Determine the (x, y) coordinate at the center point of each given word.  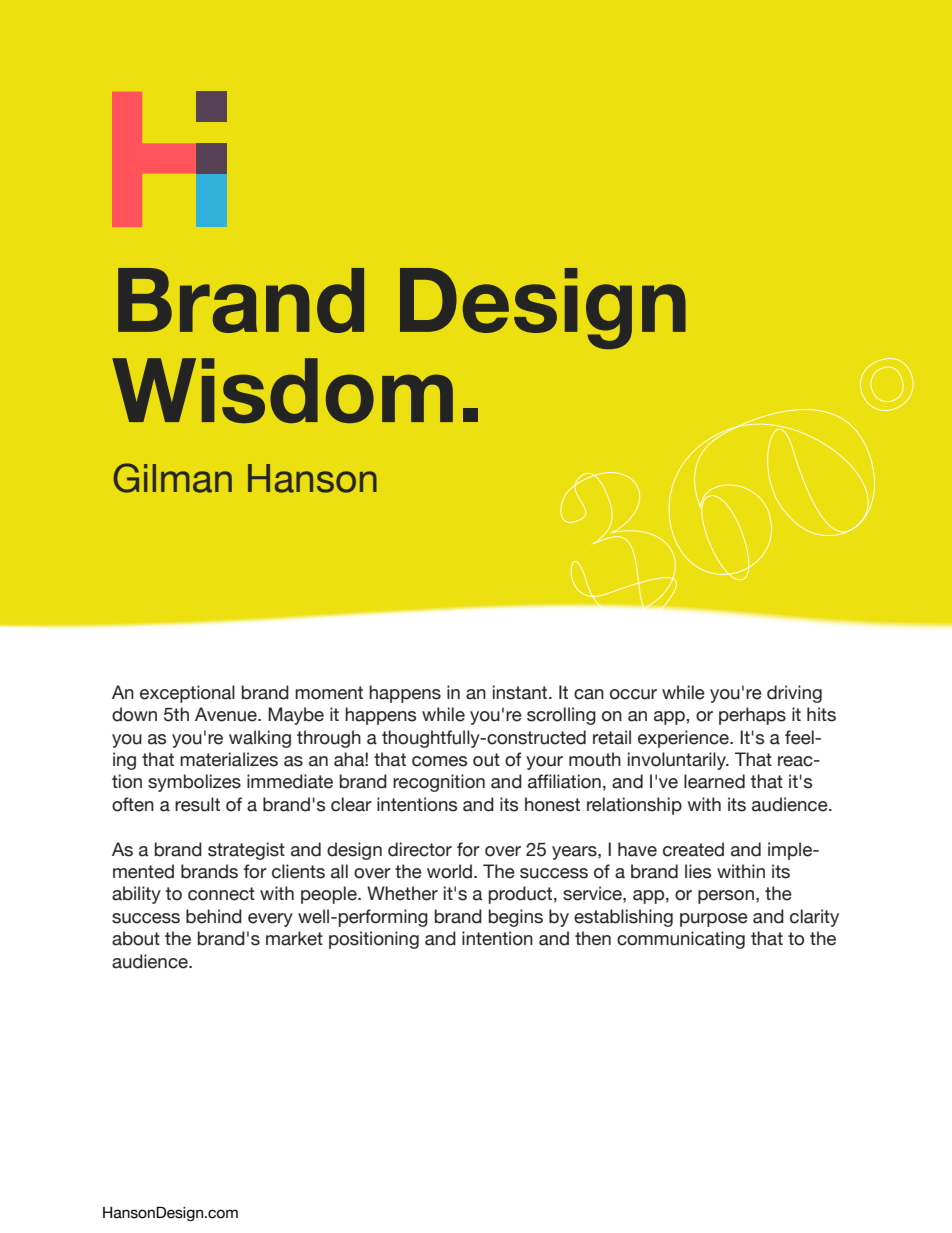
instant (521, 692)
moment (329, 693)
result (197, 804)
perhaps (752, 716)
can (589, 694)
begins (516, 918)
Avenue (227, 714)
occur (633, 694)
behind (214, 916)
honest (552, 804)
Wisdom (282, 390)
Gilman (173, 478)
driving (794, 694)
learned (714, 781)
